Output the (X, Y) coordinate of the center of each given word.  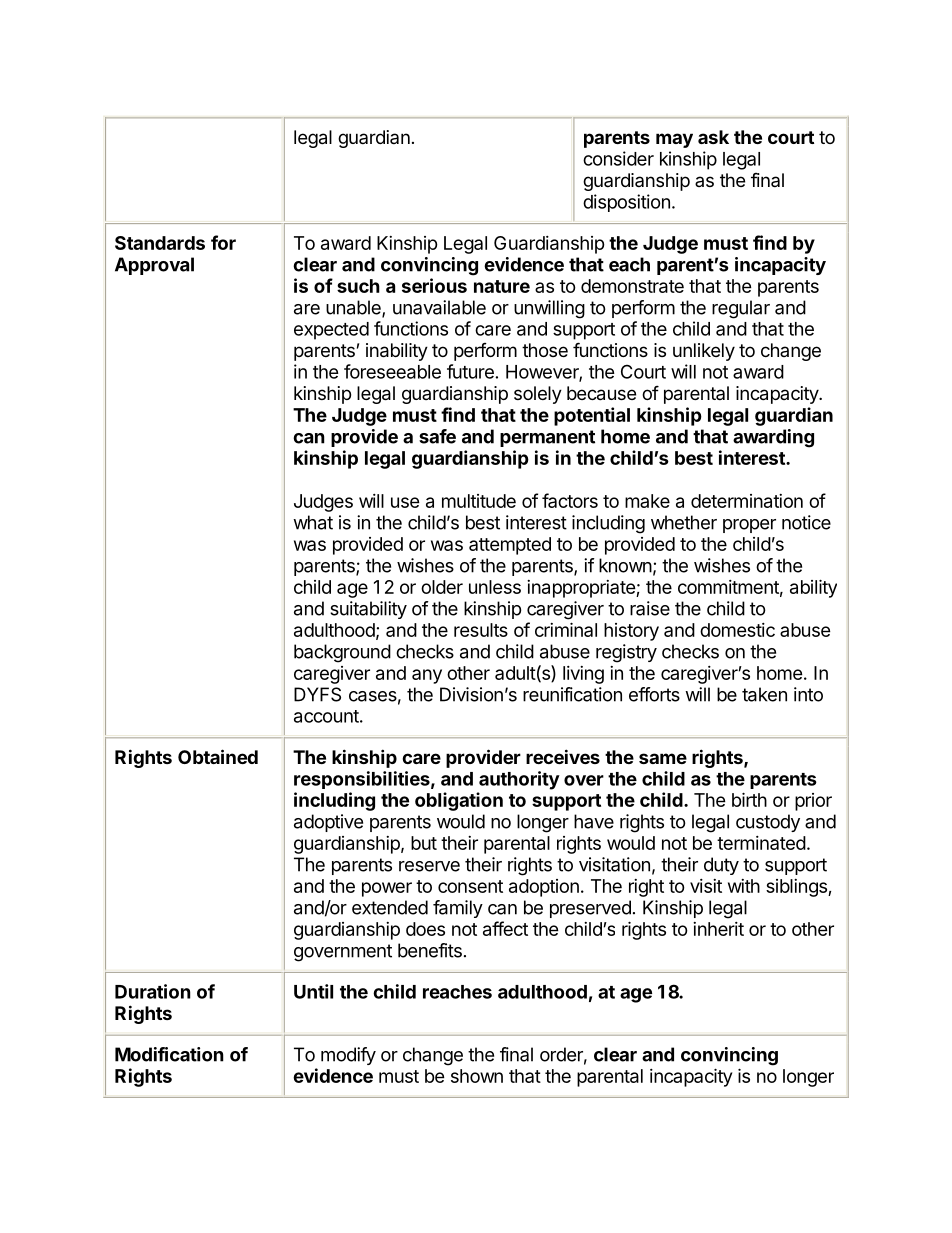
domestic (737, 630)
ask (713, 137)
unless (495, 587)
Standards (160, 243)
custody (768, 823)
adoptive (328, 823)
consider (618, 158)
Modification (169, 1054)
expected (331, 331)
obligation (459, 801)
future (470, 371)
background (342, 653)
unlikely (704, 352)
